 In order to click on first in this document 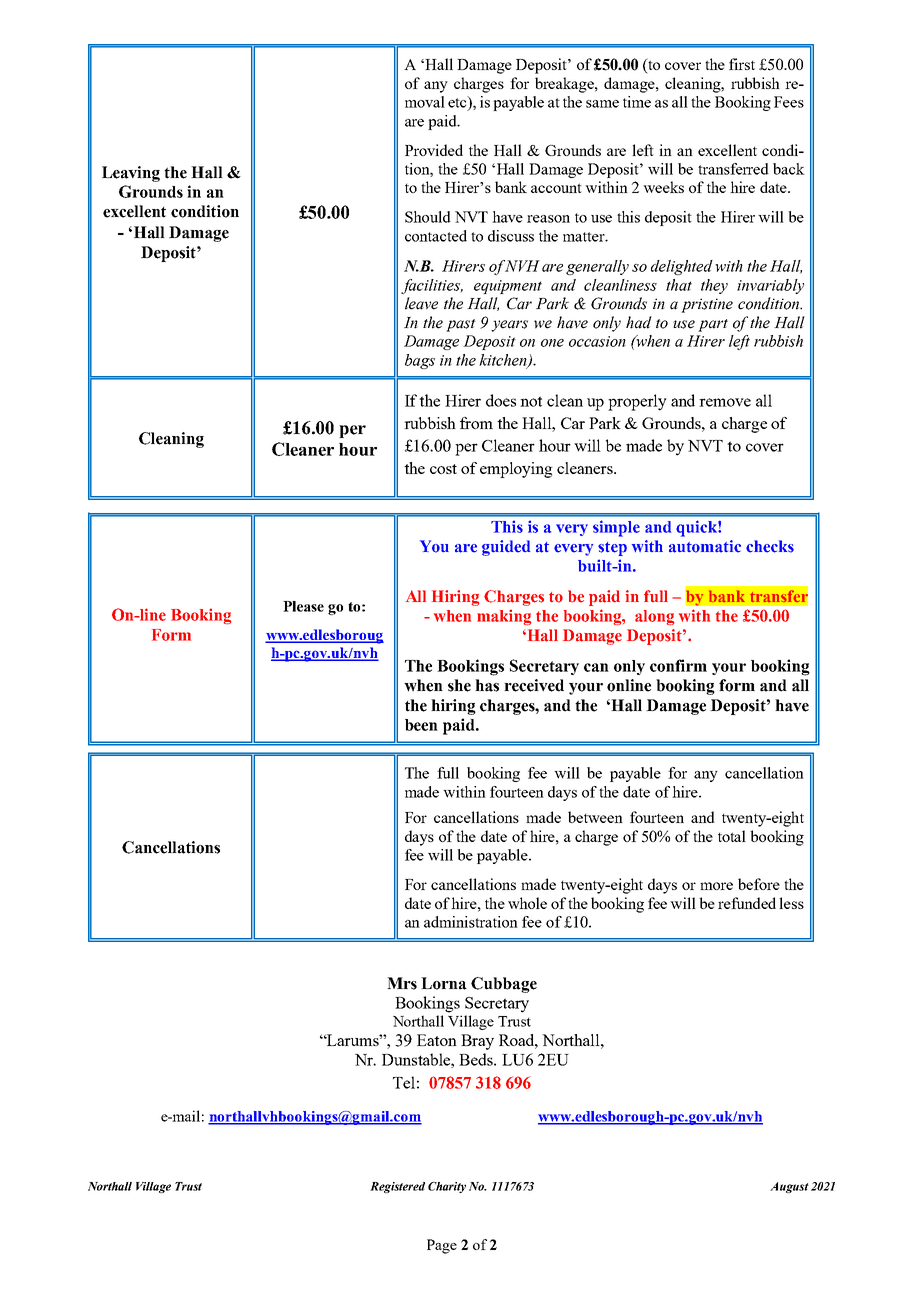, I will do `click(742, 64)`.
